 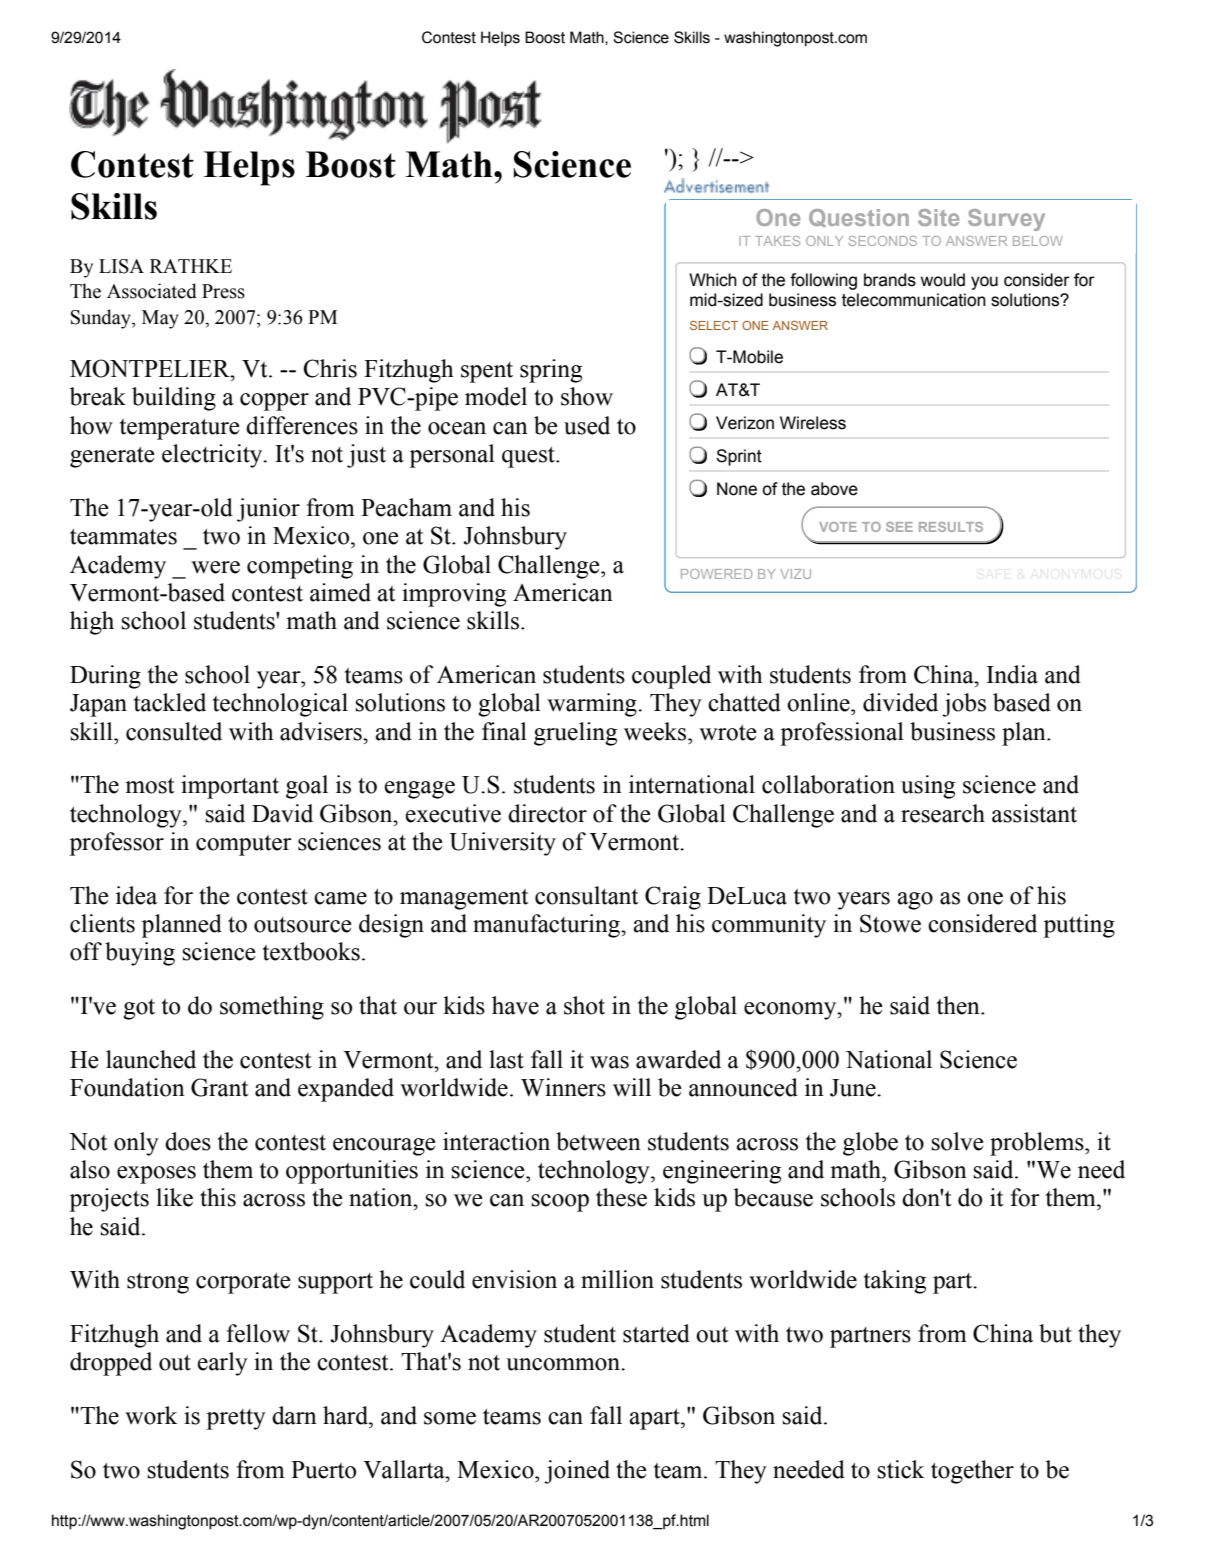 What do you see at coordinates (223, 291) in the screenshot?
I see `Press` at bounding box center [223, 291].
